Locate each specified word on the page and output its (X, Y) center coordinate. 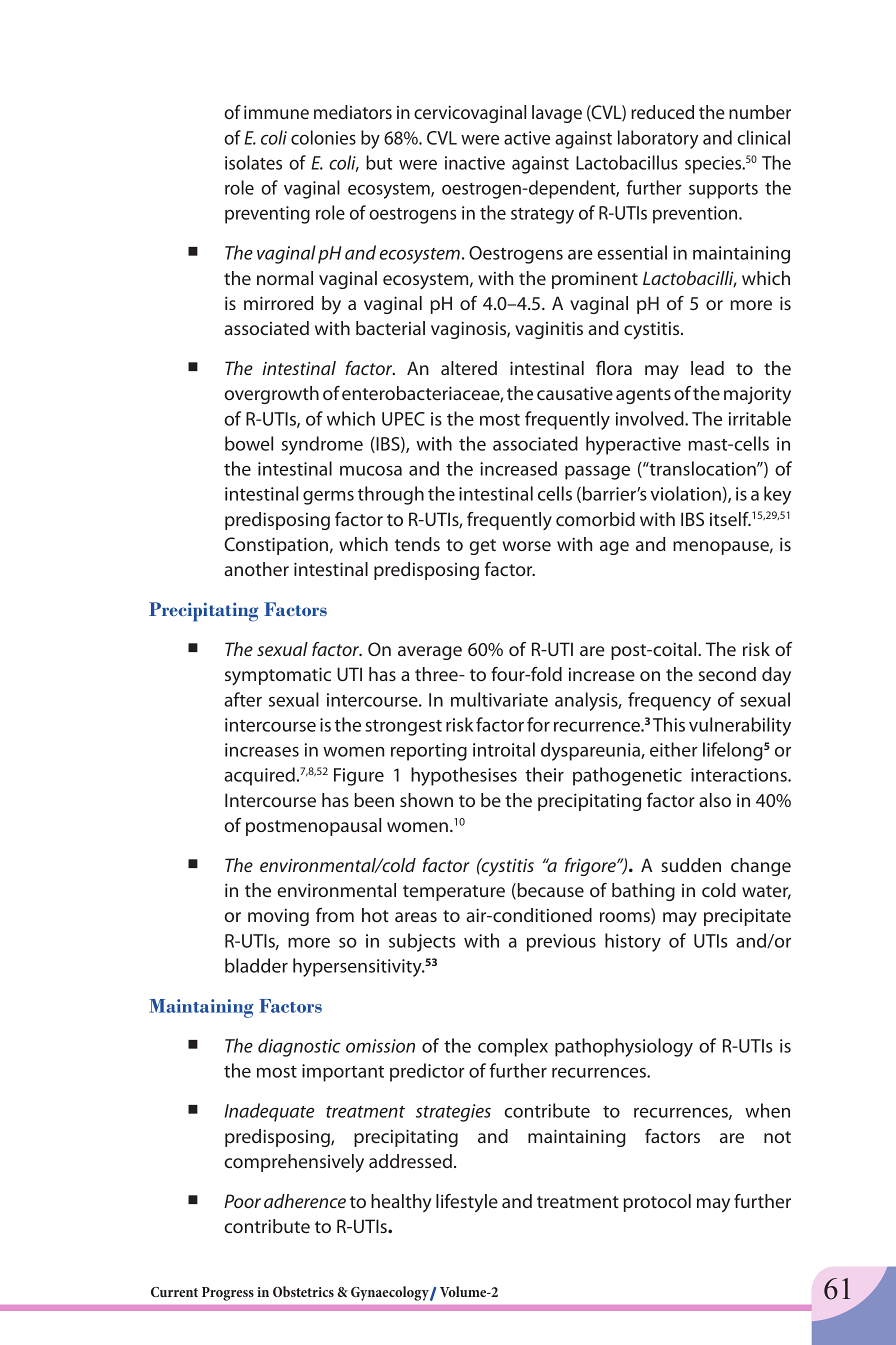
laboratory (658, 139)
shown (426, 800)
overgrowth (271, 395)
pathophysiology (624, 1047)
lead (707, 368)
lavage (557, 114)
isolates (253, 162)
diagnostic (299, 1047)
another (256, 569)
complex (513, 1047)
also (715, 800)
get (482, 547)
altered (469, 368)
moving (278, 917)
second (727, 674)
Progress (228, 1294)
